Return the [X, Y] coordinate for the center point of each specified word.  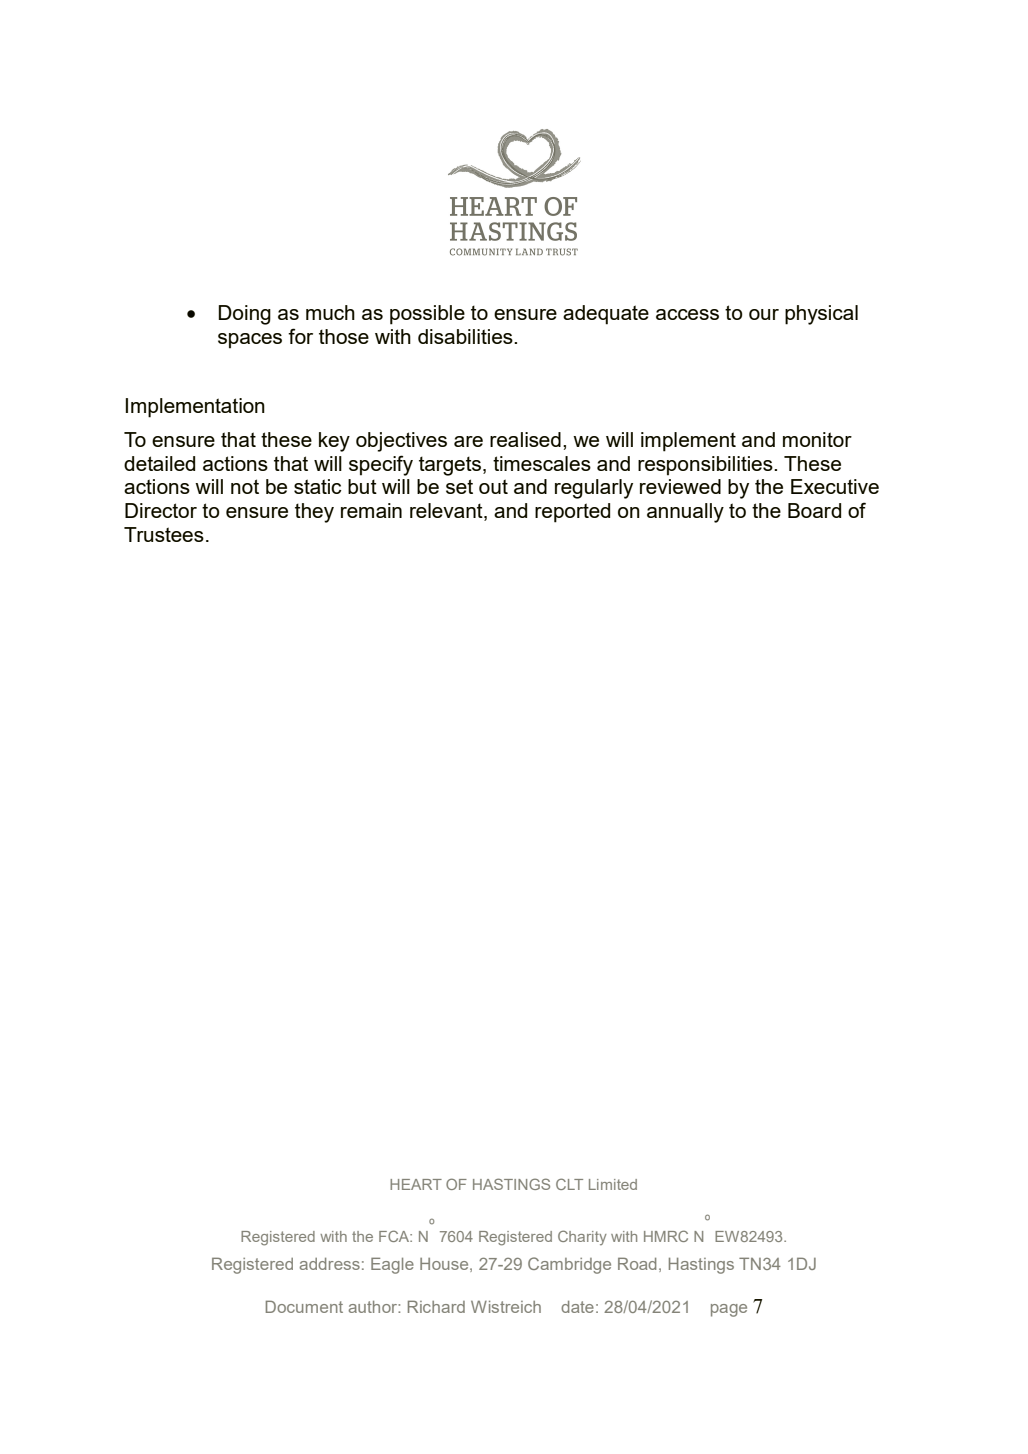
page [729, 1310]
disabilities [466, 336]
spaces [250, 341]
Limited [613, 1184]
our [764, 314]
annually [685, 513]
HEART [416, 1184]
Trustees [164, 534]
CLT [569, 1184]
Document [304, 1306]
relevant [447, 512]
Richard [436, 1306]
